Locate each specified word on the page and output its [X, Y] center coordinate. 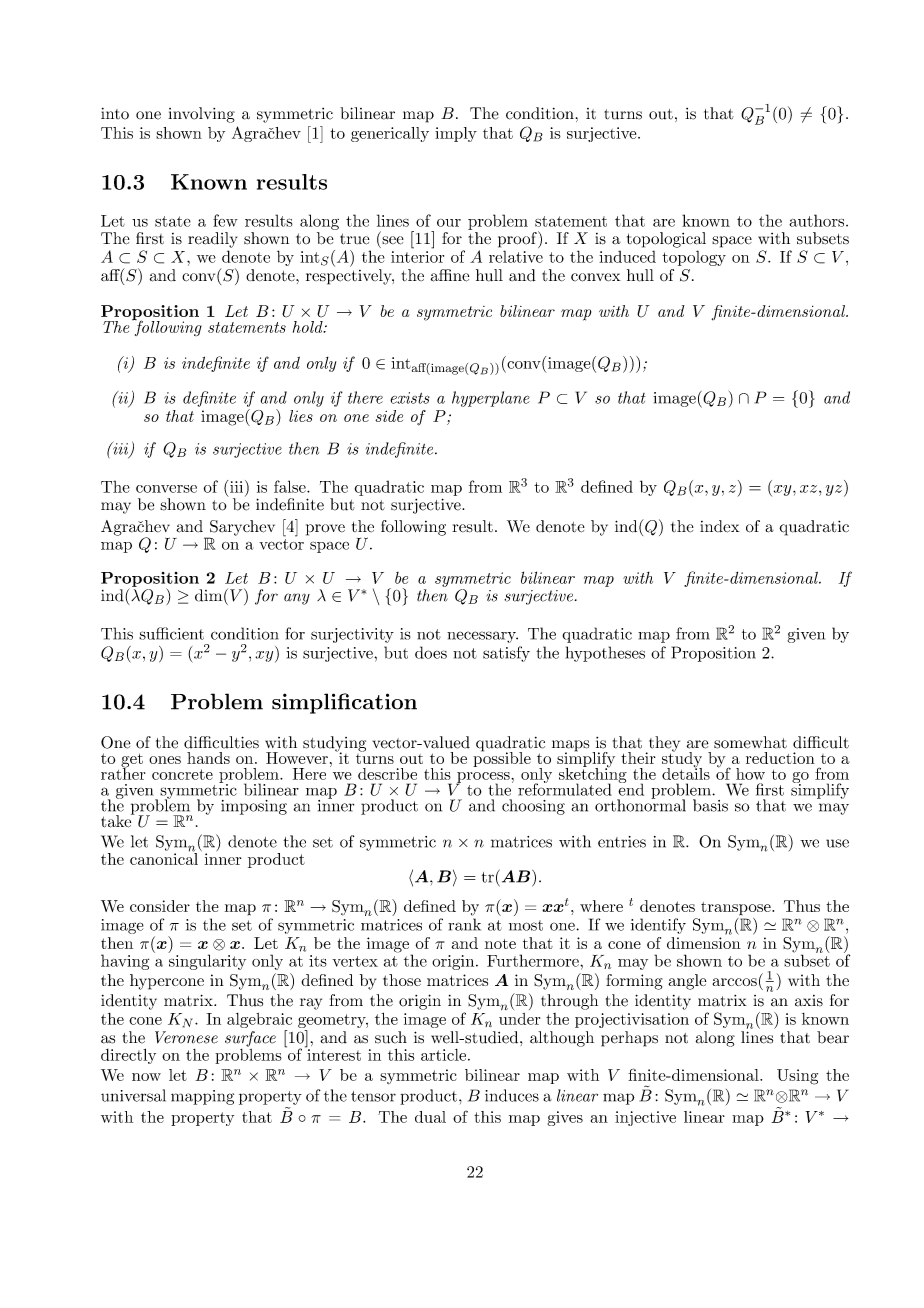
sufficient [171, 633]
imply [456, 134]
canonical [164, 857]
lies [301, 416]
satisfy [506, 654]
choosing [533, 807]
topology [694, 258]
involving [201, 115]
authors [818, 220]
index [720, 526]
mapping [202, 1097]
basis [710, 805]
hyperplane [491, 399]
